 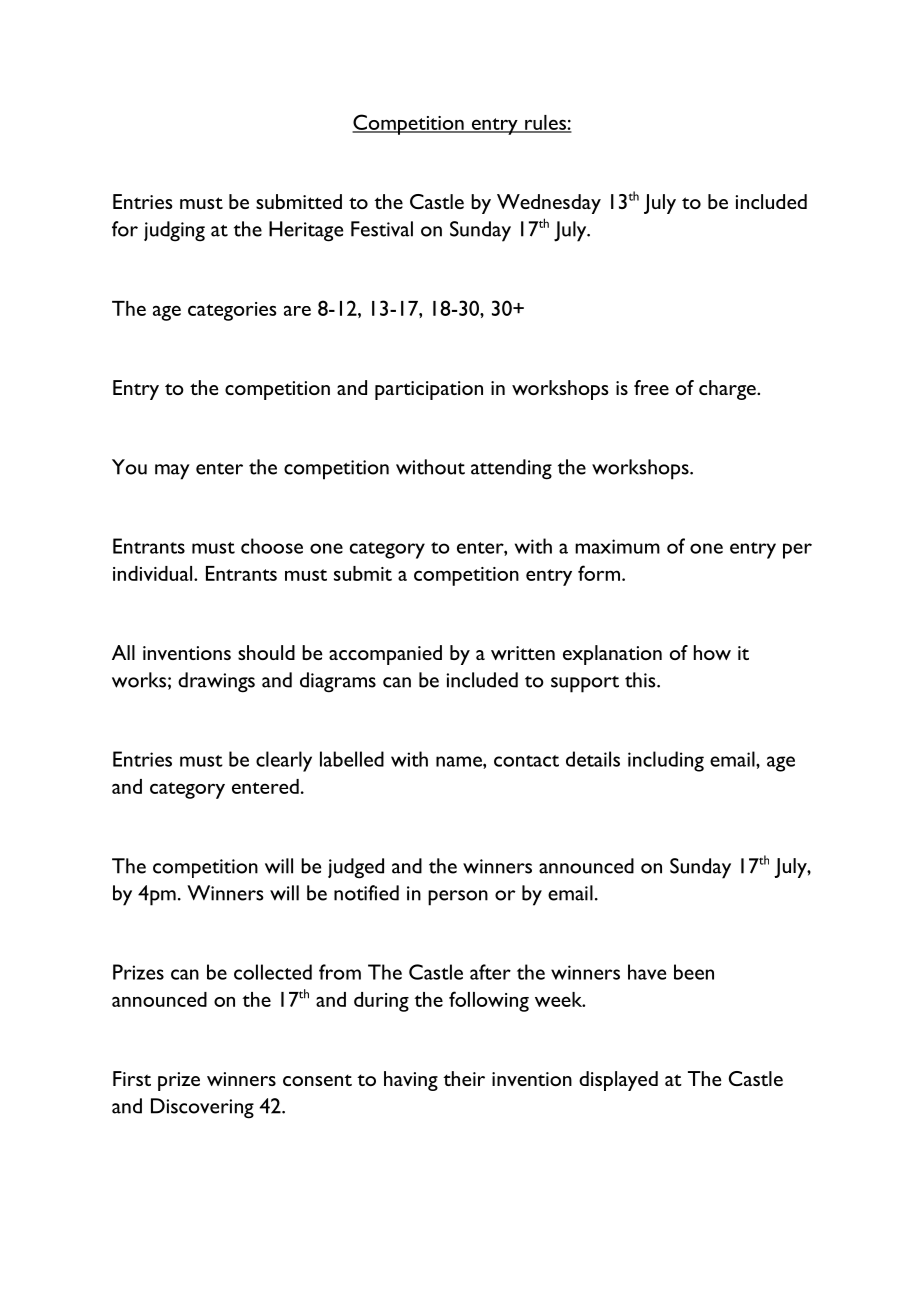 What do you see at coordinates (216, 682) in the image?
I see `drawings` at bounding box center [216, 682].
